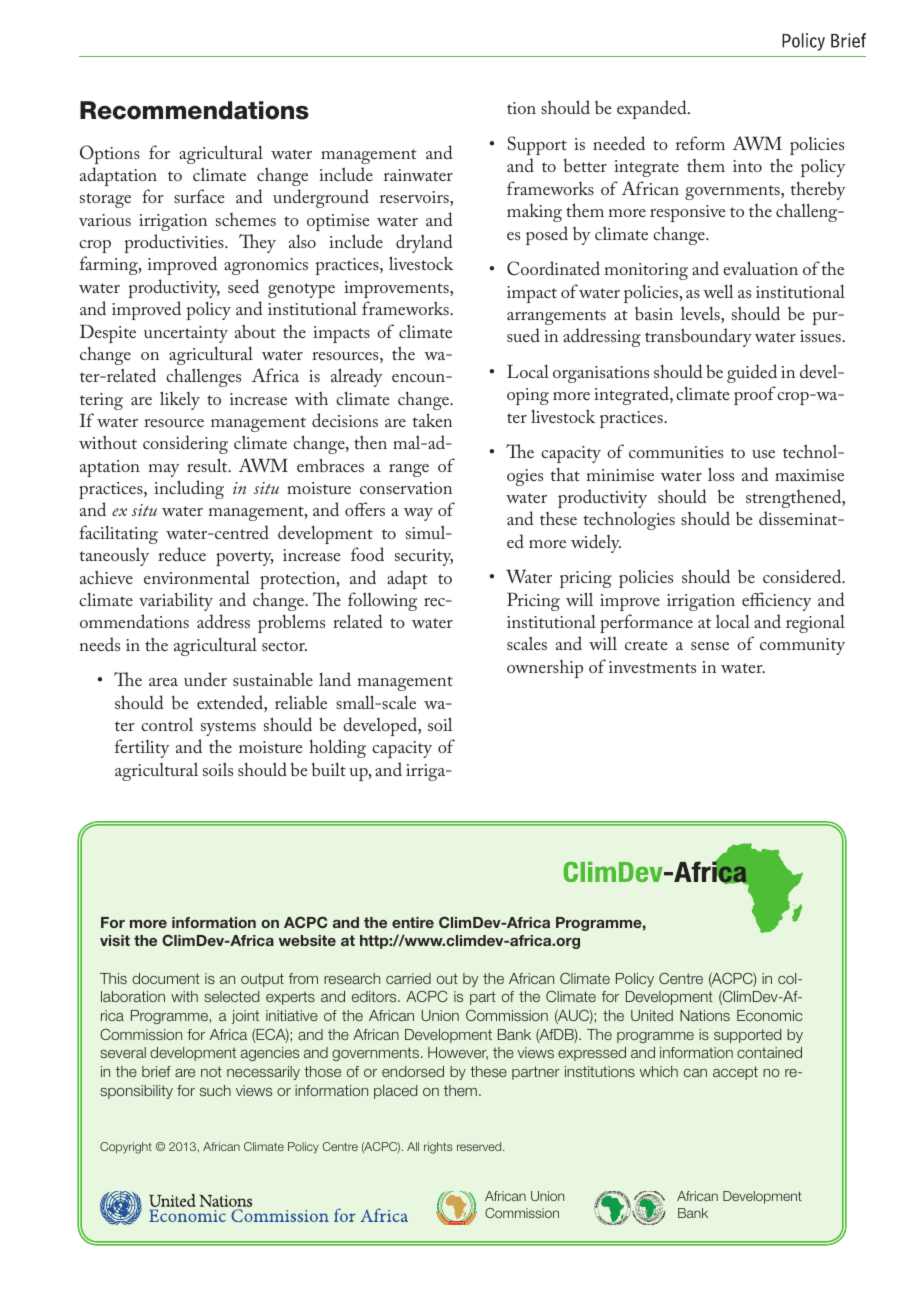 This document has width=924, height=1308. What do you see at coordinates (735, 1073) in the document?
I see `accept` at bounding box center [735, 1073].
